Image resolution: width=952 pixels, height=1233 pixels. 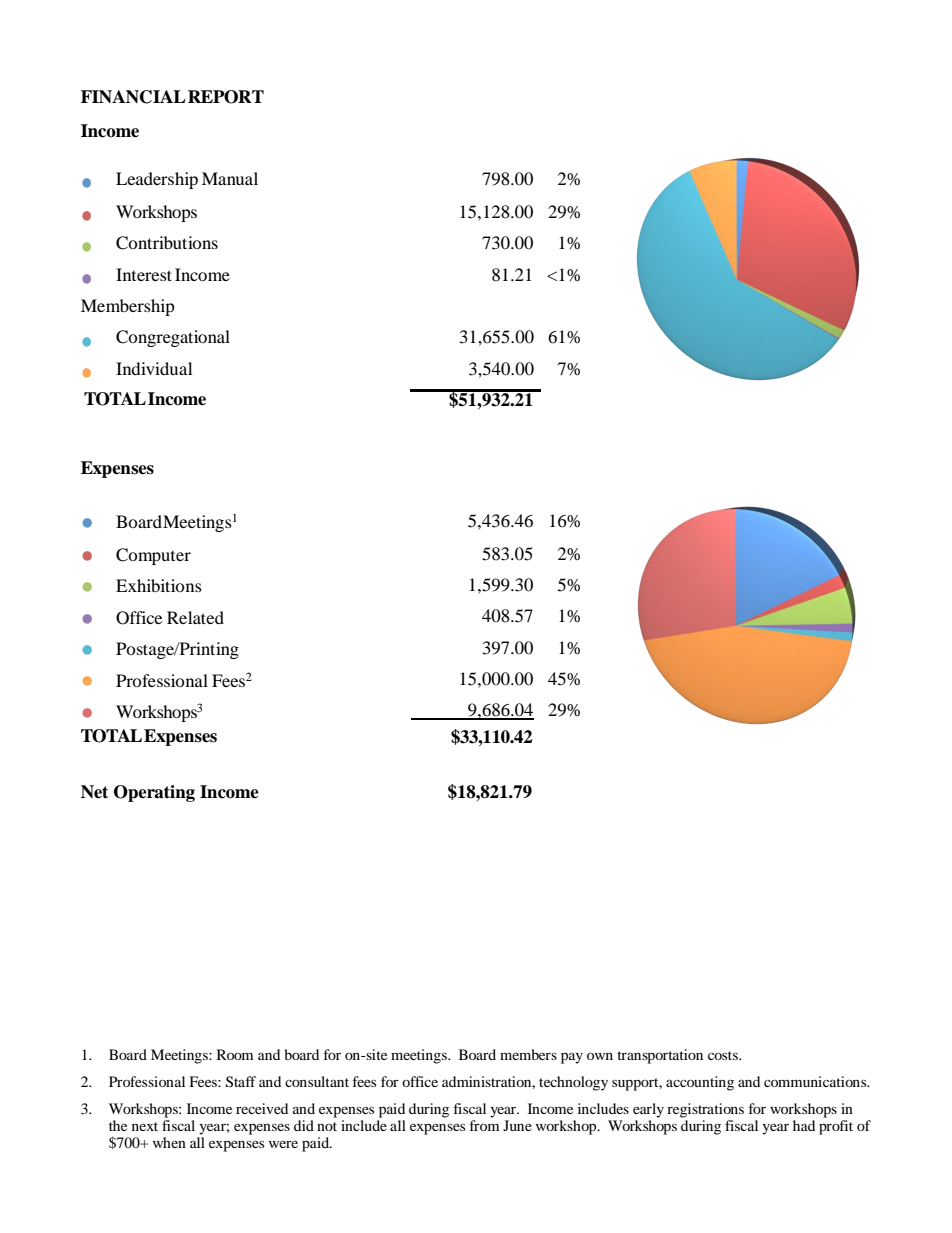 What do you see at coordinates (153, 556) in the image?
I see `Computer` at bounding box center [153, 556].
